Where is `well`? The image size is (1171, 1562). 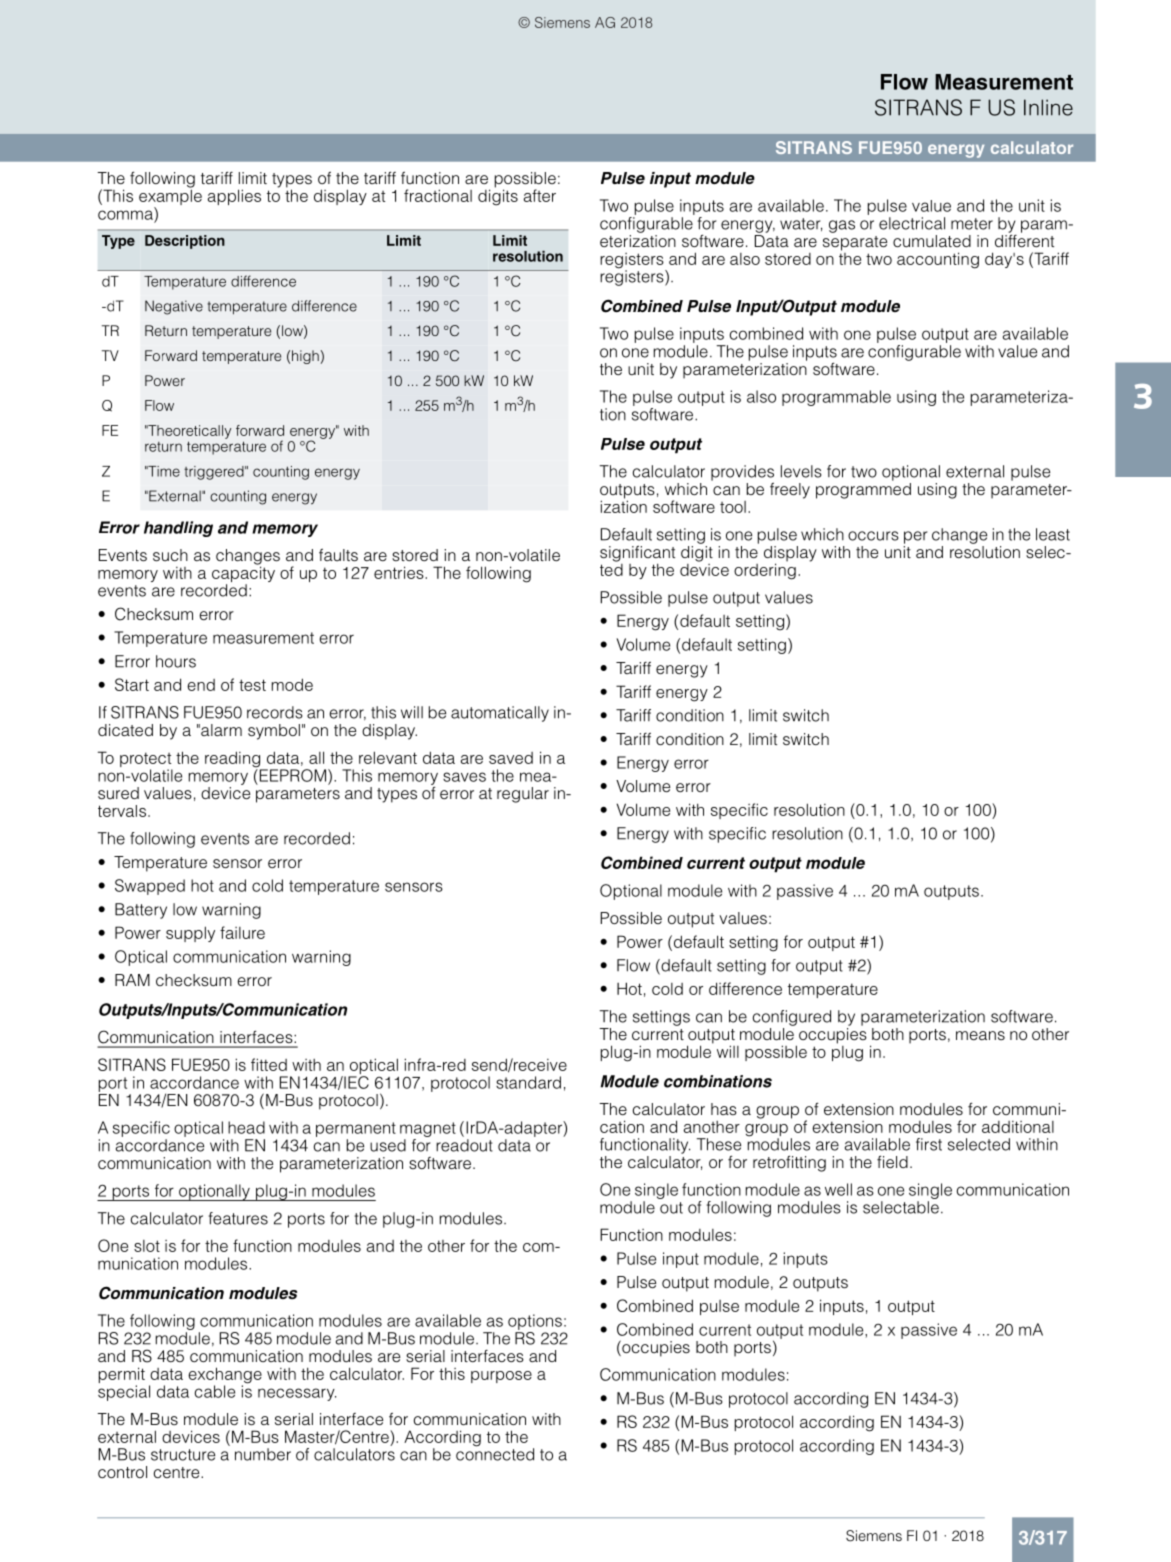
well is located at coordinates (838, 1189).
